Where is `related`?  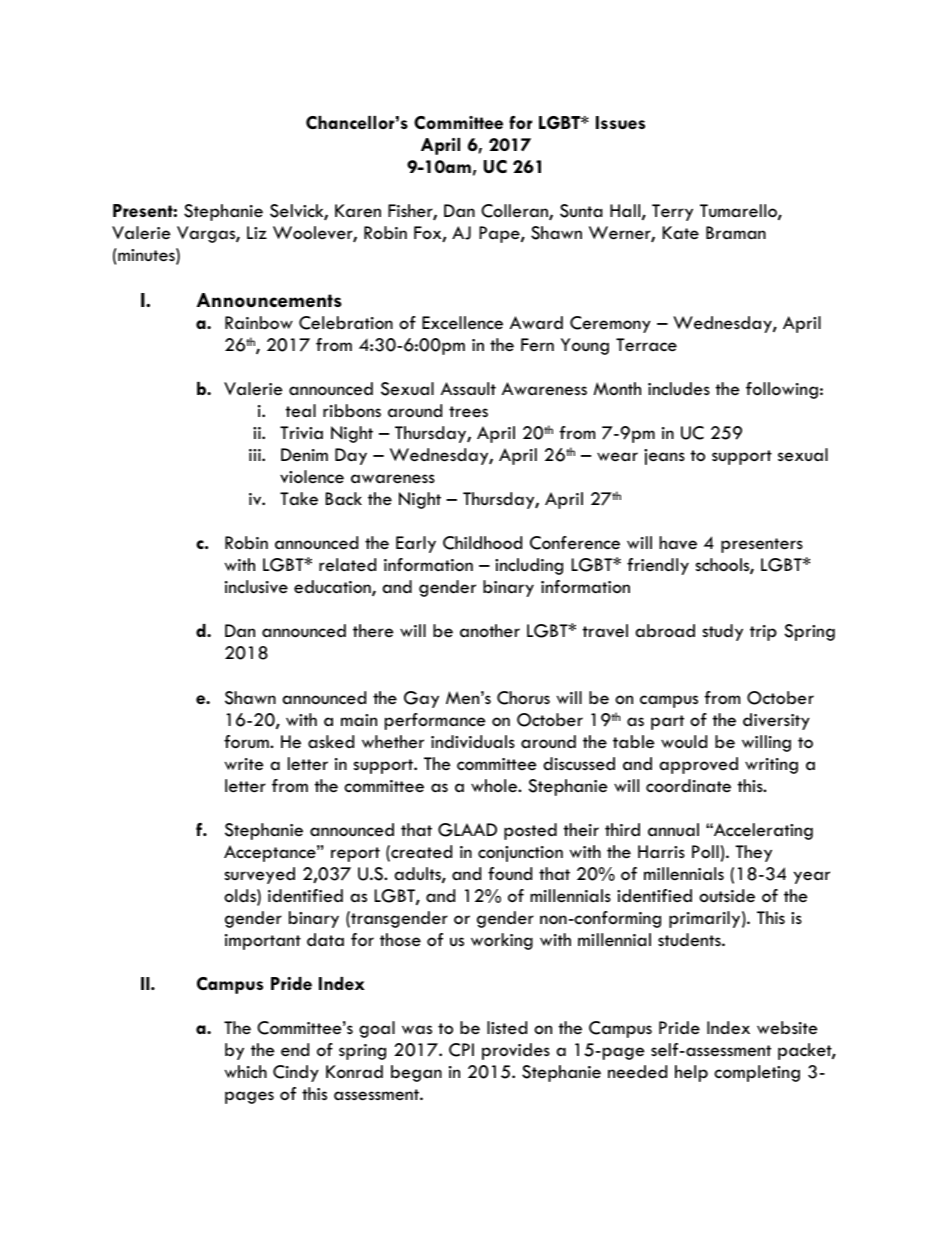 related is located at coordinates (347, 564).
